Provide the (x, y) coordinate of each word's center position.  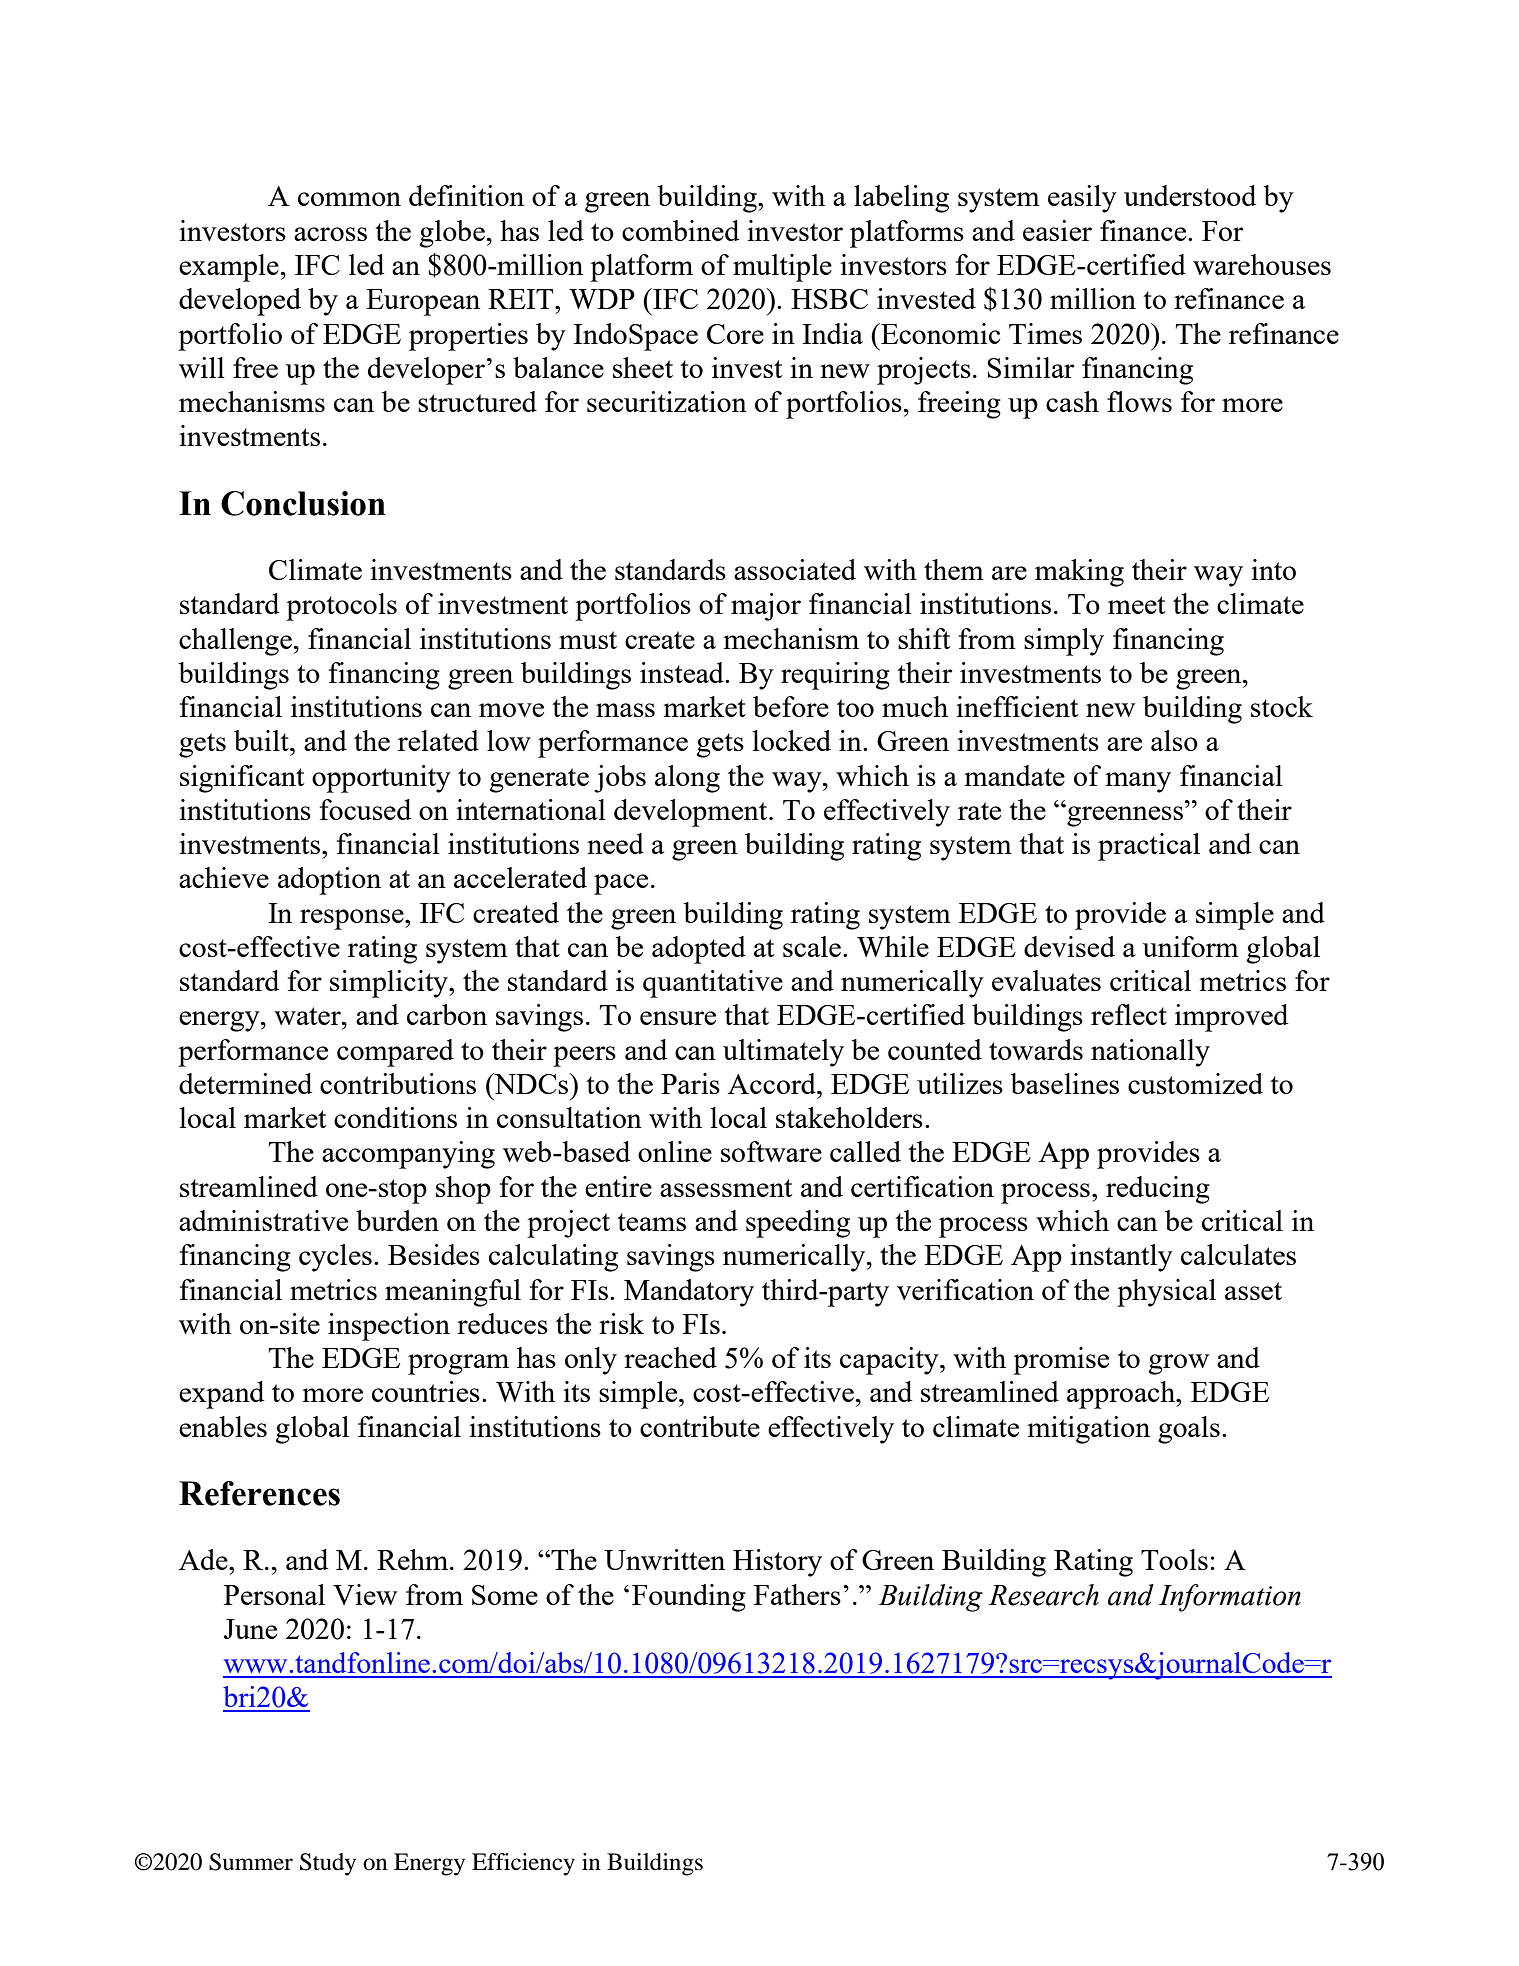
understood (1190, 195)
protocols (341, 607)
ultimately (783, 1053)
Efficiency (523, 1864)
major (766, 607)
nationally (1150, 1053)
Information (1230, 1598)
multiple (782, 268)
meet (1137, 605)
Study (328, 1864)
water (308, 1016)
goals (1189, 1430)
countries (426, 1391)
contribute (700, 1426)
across (330, 234)
